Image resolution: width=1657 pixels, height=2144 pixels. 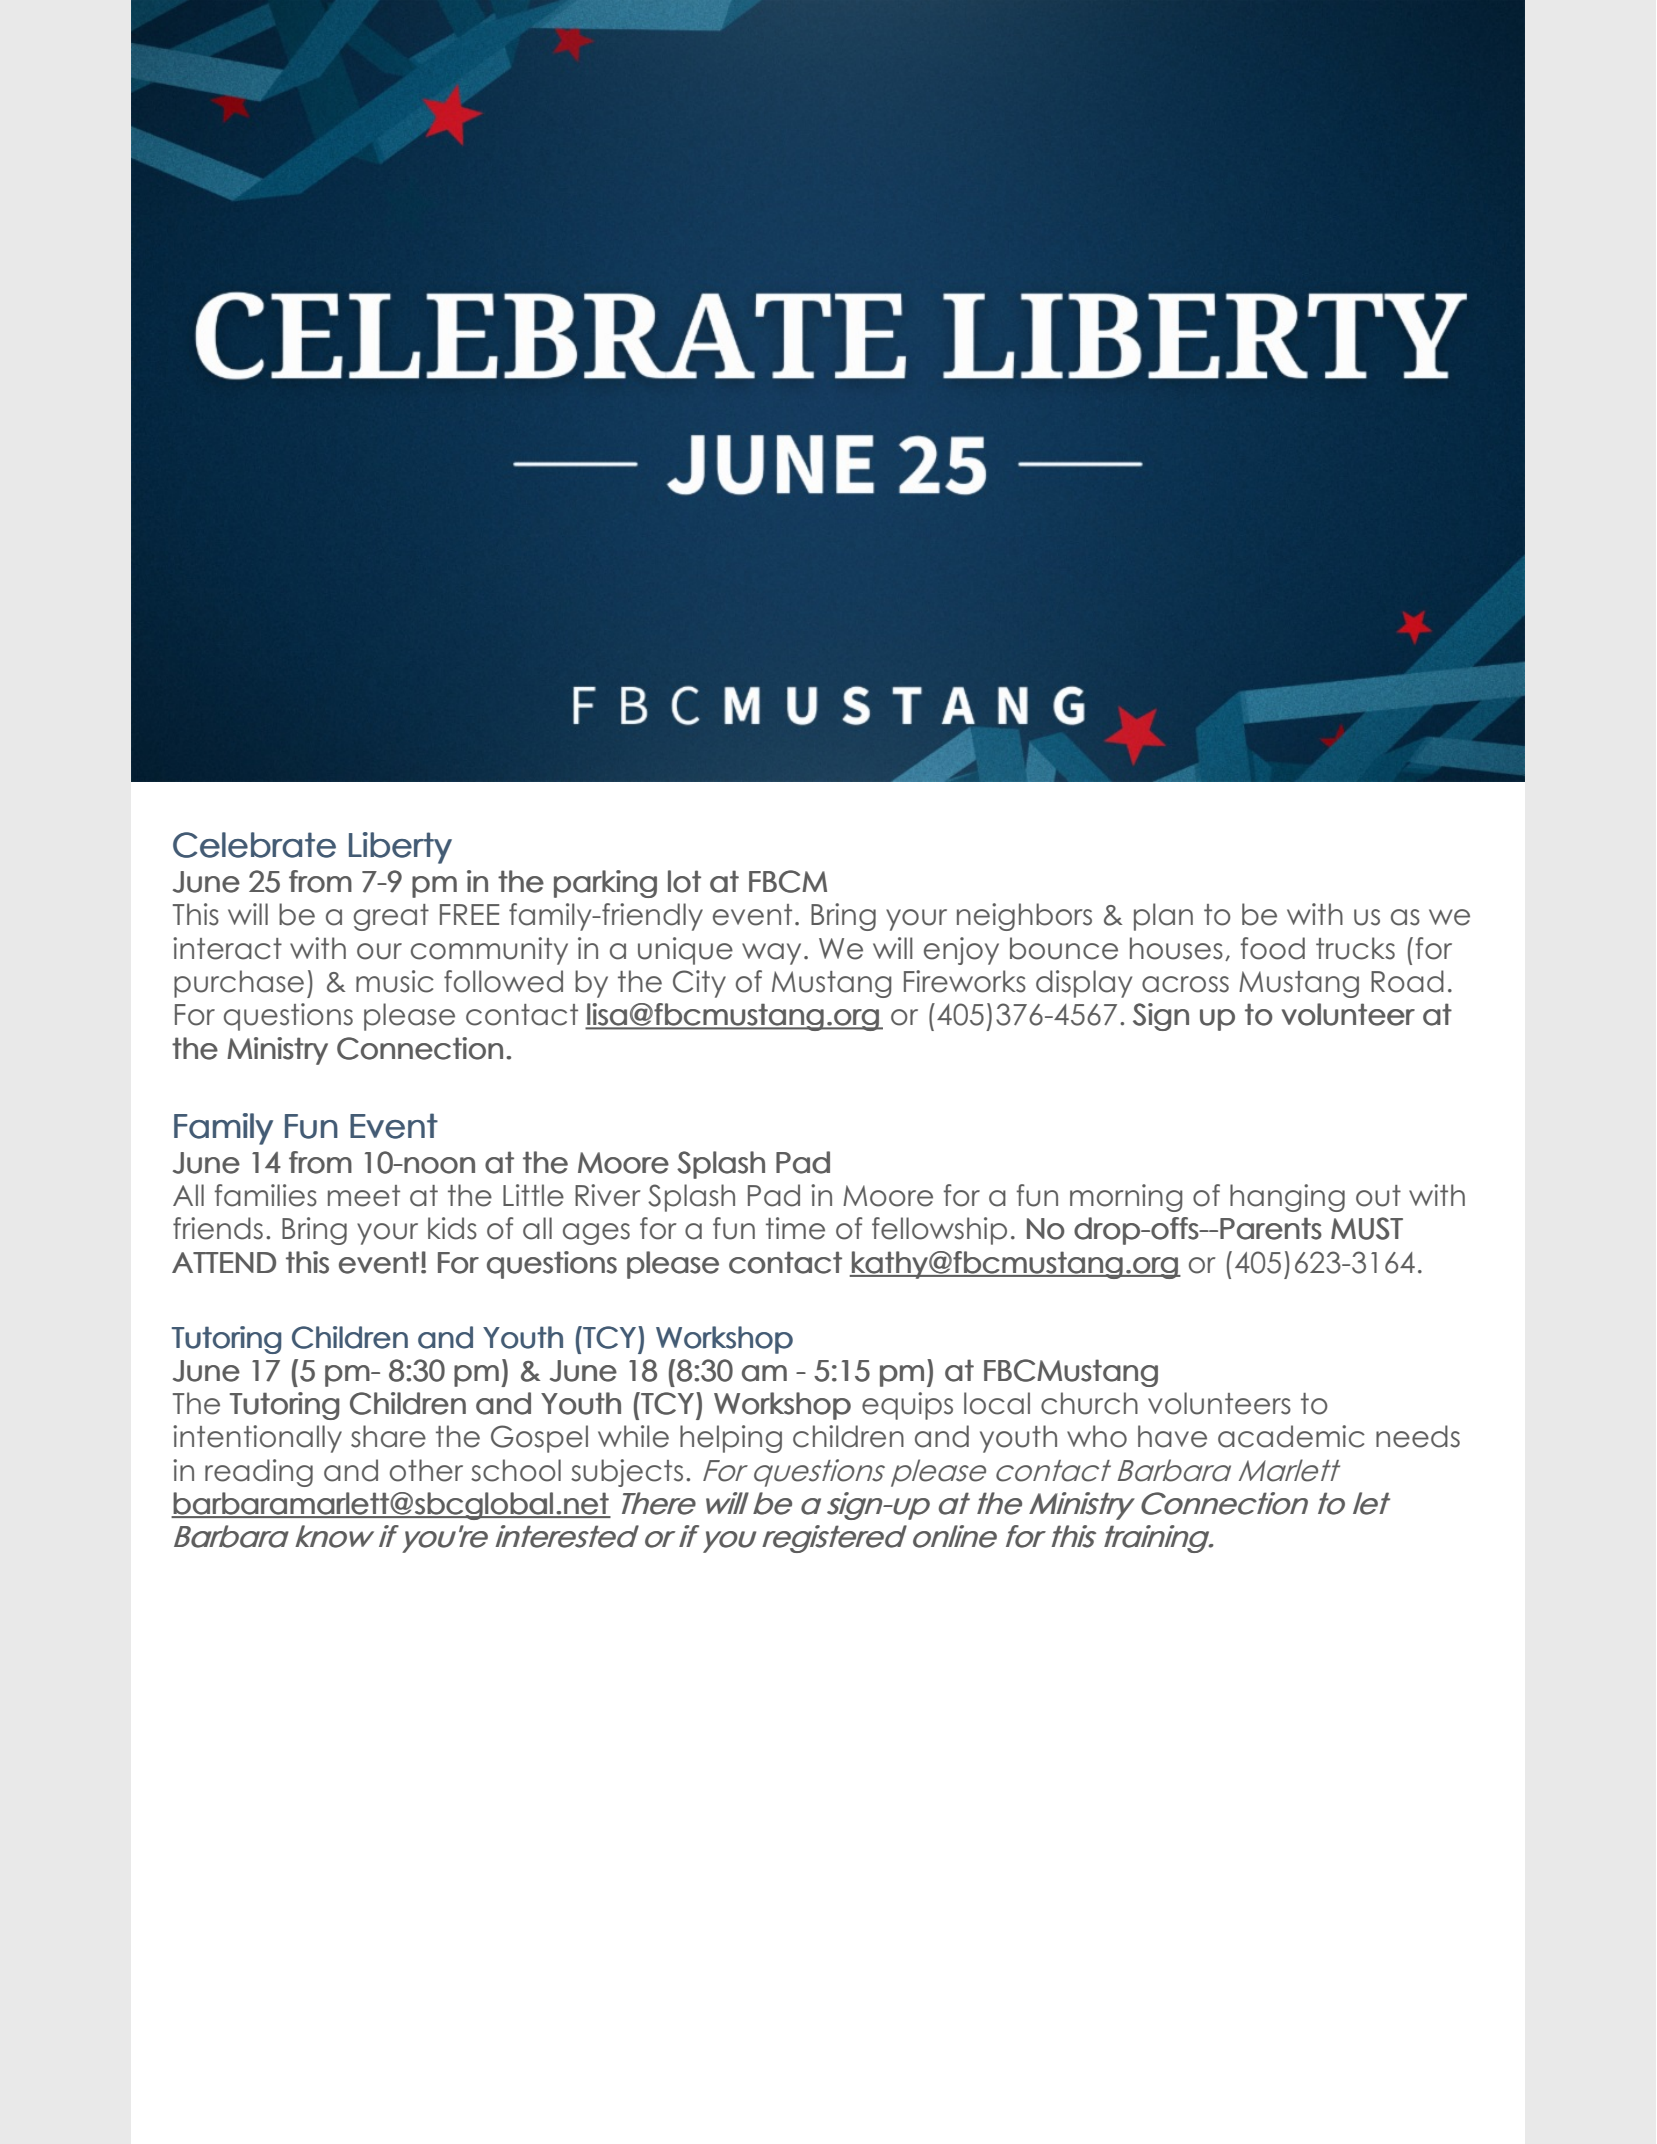 What do you see at coordinates (795, 1228) in the page?
I see `time` at bounding box center [795, 1228].
